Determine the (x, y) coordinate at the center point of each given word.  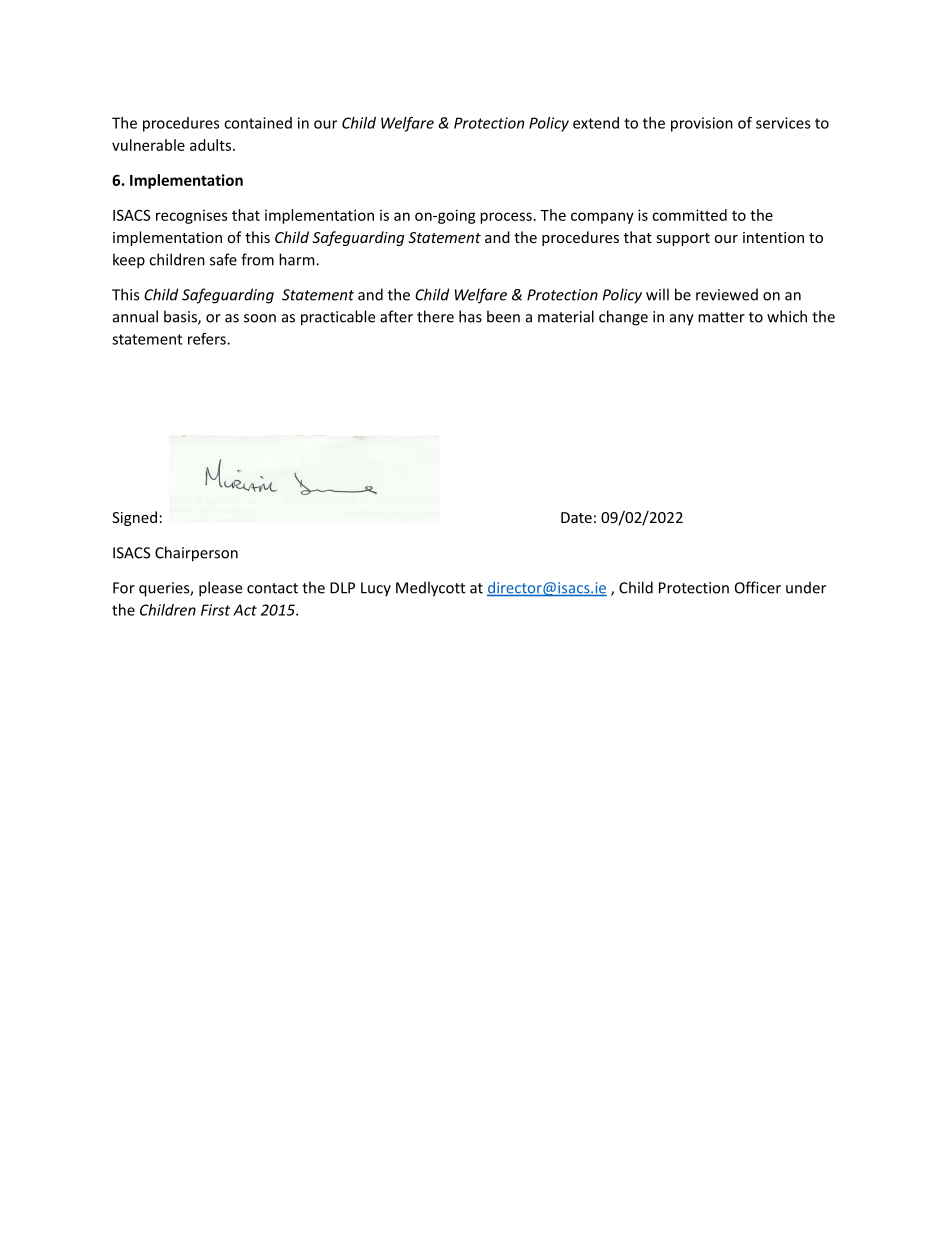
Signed (134, 518)
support (683, 239)
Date (576, 517)
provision (702, 124)
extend (596, 123)
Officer (758, 587)
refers (208, 339)
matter (721, 317)
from (257, 259)
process (506, 218)
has (470, 316)
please (220, 589)
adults (210, 145)
